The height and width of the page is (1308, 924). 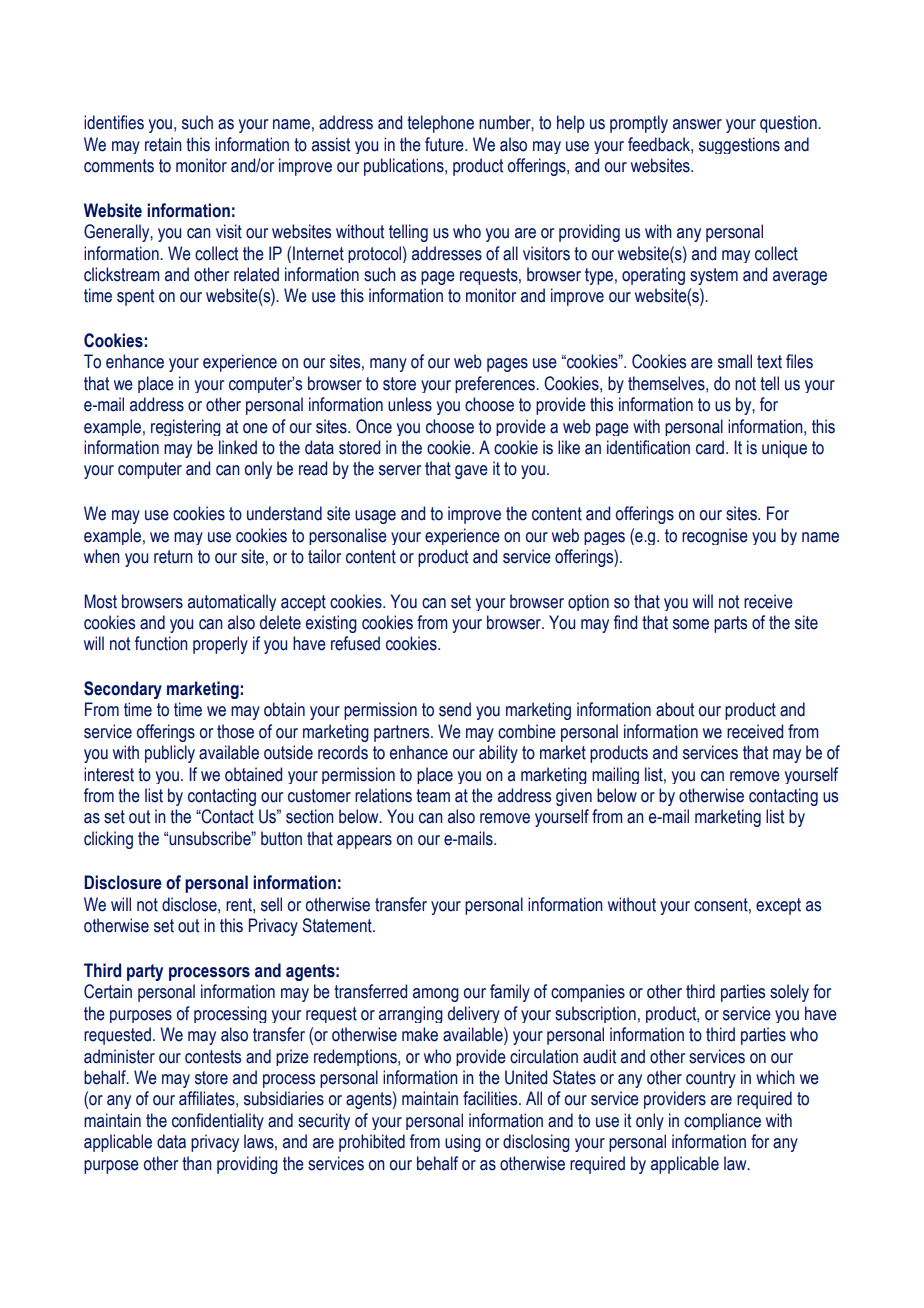 What do you see at coordinates (218, 1121) in the page?
I see `confidentiality` at bounding box center [218, 1121].
